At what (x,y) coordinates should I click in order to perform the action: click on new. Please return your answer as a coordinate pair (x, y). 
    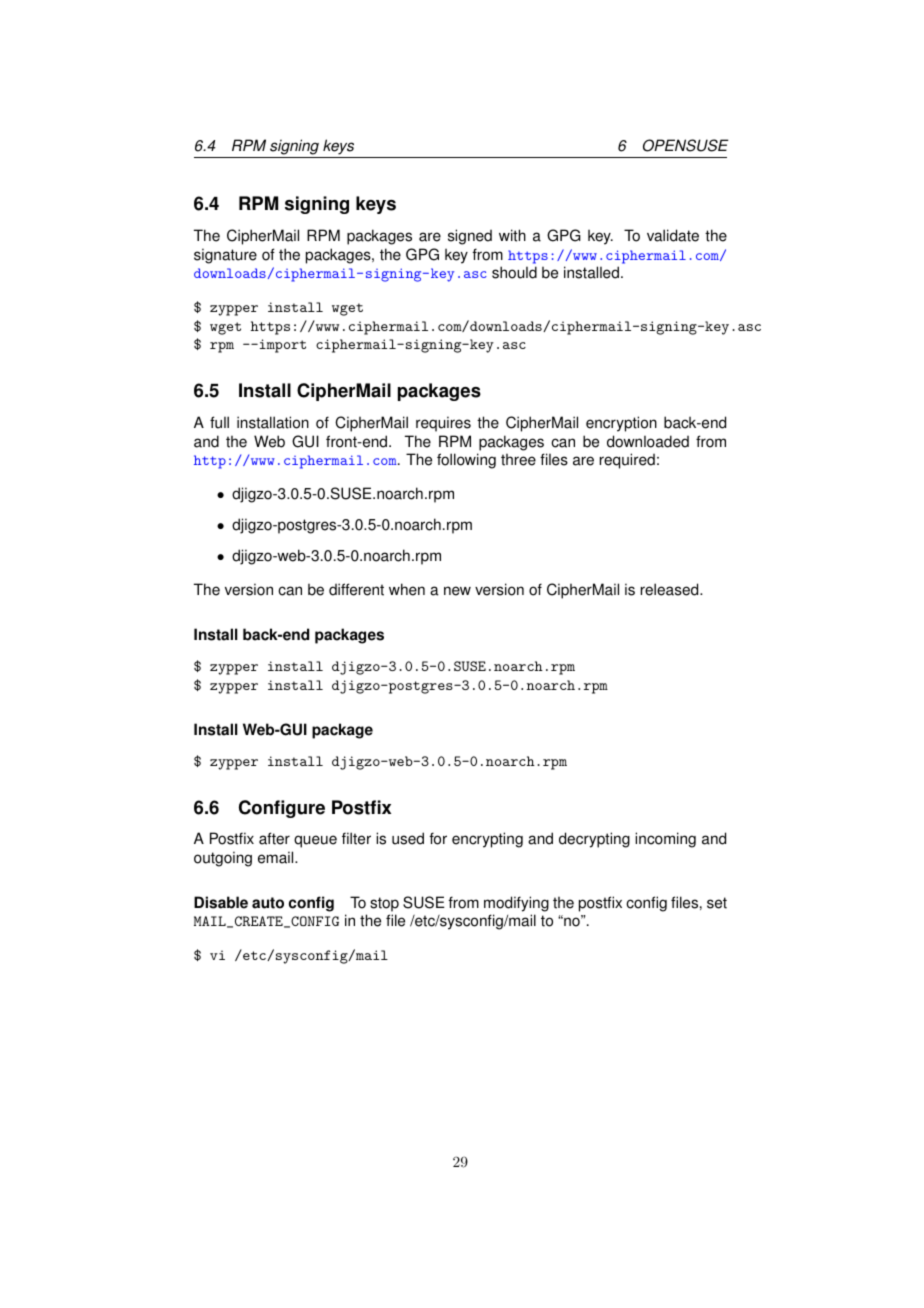
    Looking at the image, I should click on (457, 591).
